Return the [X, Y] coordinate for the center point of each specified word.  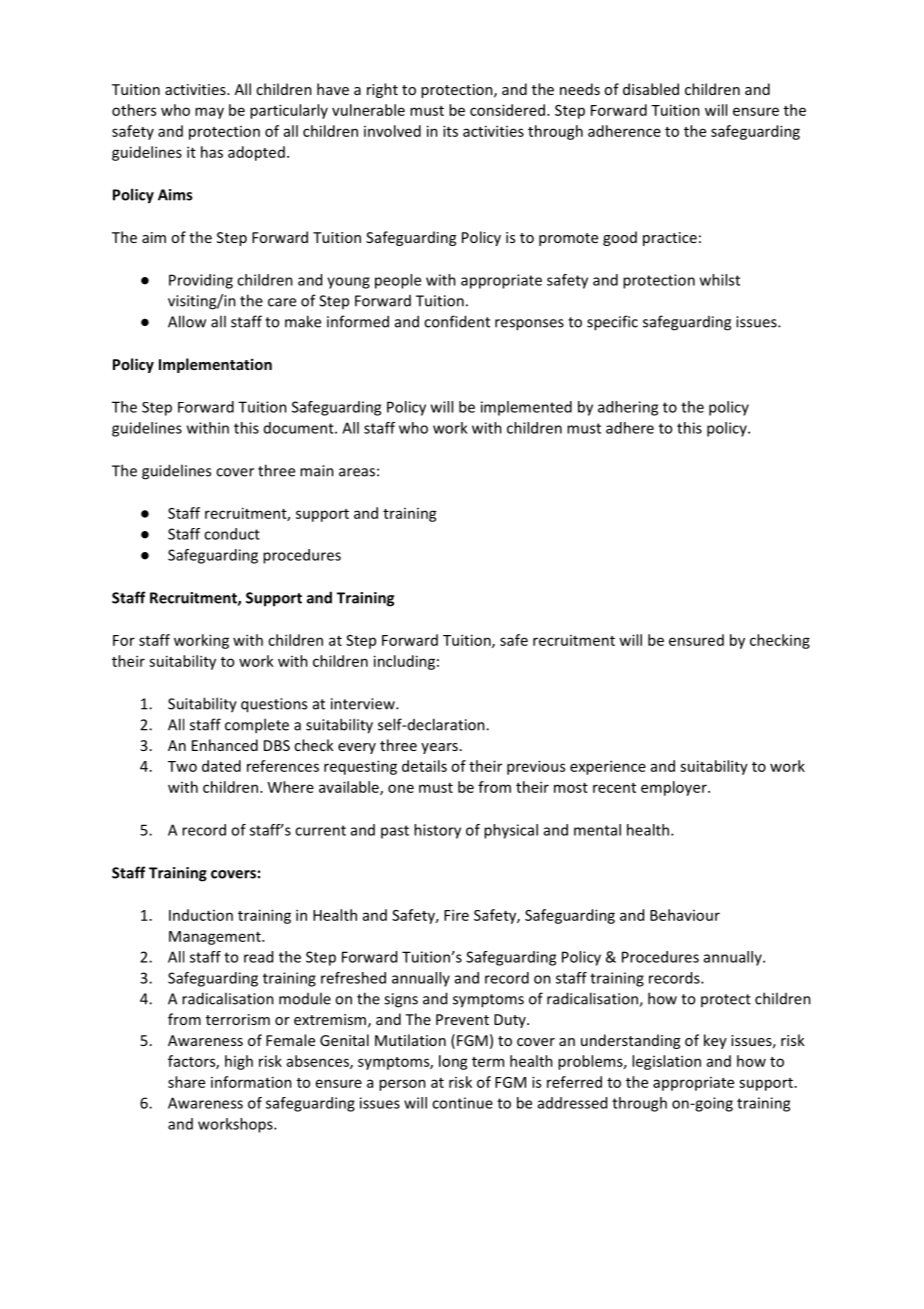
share [186, 1082]
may [209, 113]
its [450, 131]
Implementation [215, 365]
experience [608, 767]
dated [221, 766]
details [424, 766]
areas [357, 472]
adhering [628, 408]
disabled [651, 89]
